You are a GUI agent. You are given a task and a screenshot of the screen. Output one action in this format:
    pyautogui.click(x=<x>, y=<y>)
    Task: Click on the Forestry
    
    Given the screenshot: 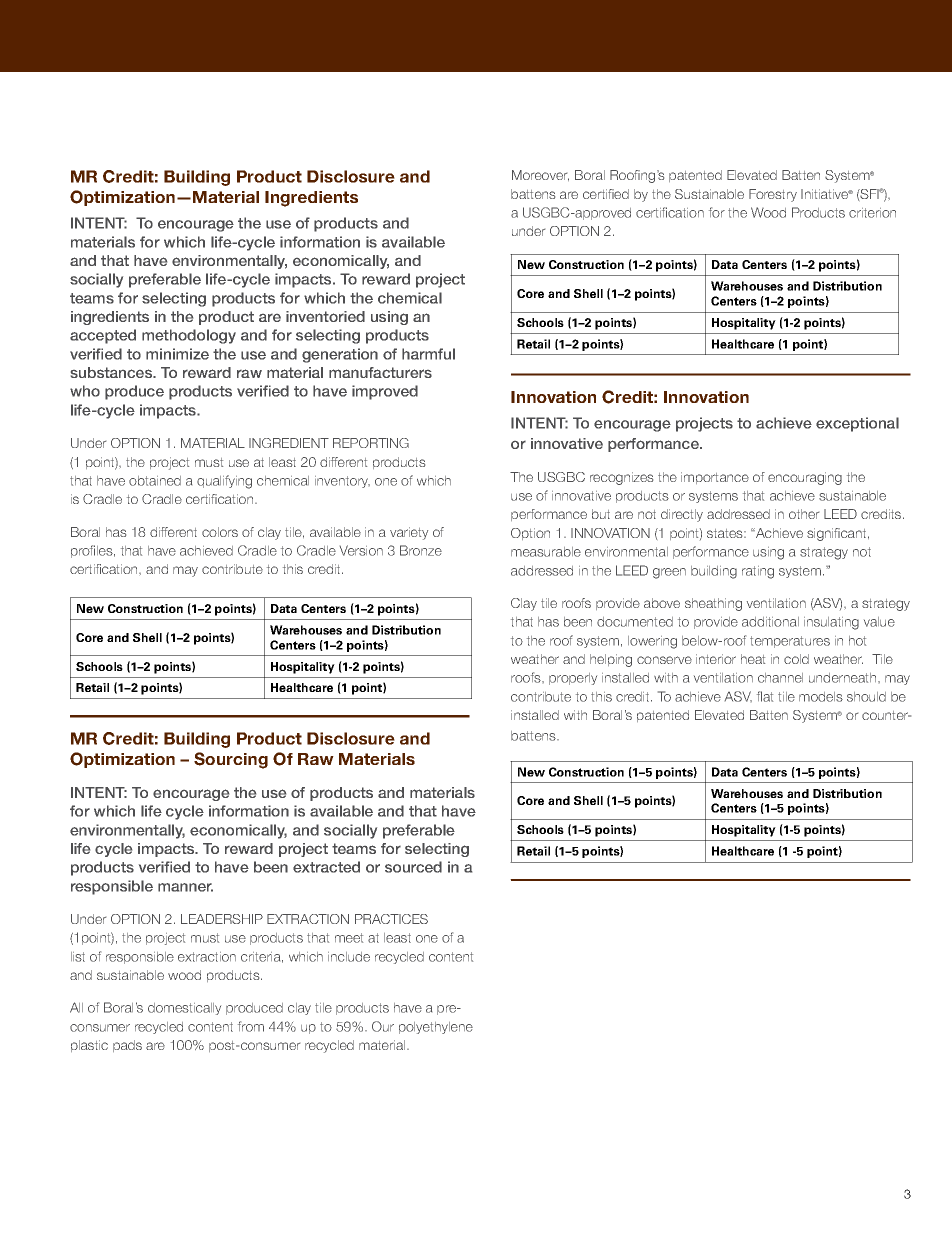 What is the action you would take?
    pyautogui.click(x=773, y=195)
